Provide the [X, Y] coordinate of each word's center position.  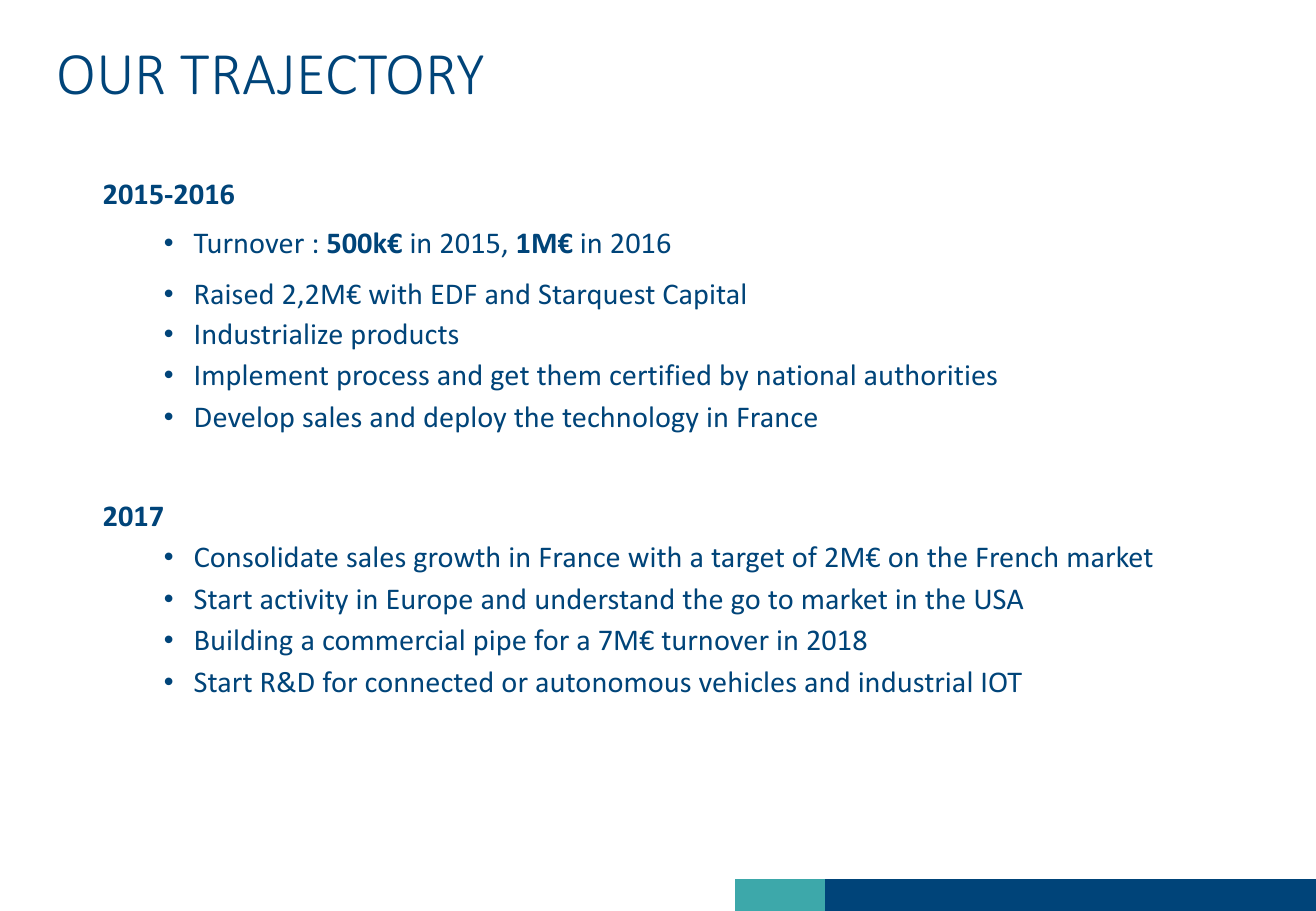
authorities [931, 375]
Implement [262, 377]
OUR [111, 75]
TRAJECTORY [331, 75]
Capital [704, 296]
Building [244, 642]
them [568, 375]
